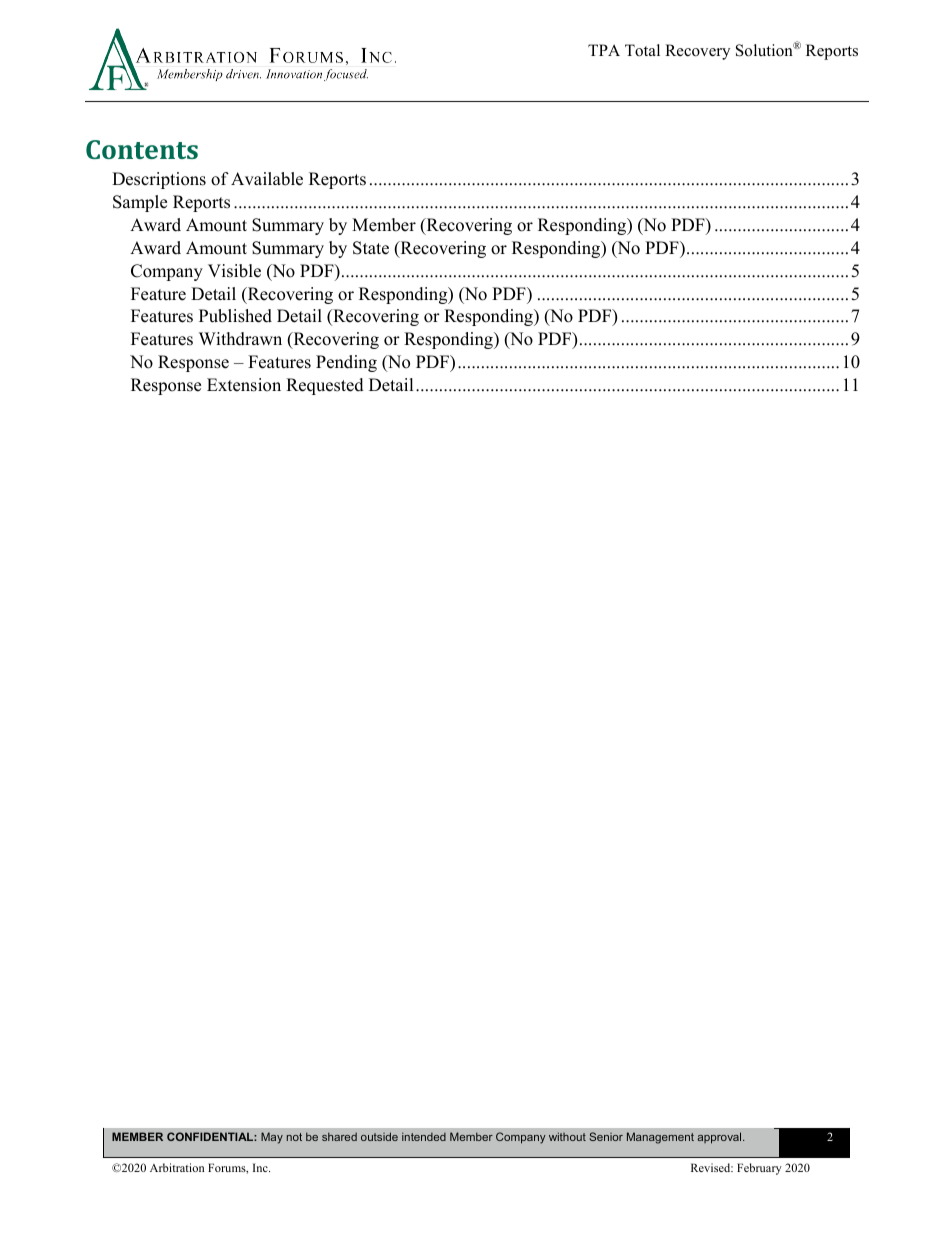 Image resolution: width=952 pixels, height=1233 pixels. Describe the element at coordinates (142, 149) in the screenshot. I see `Contents` at that location.
